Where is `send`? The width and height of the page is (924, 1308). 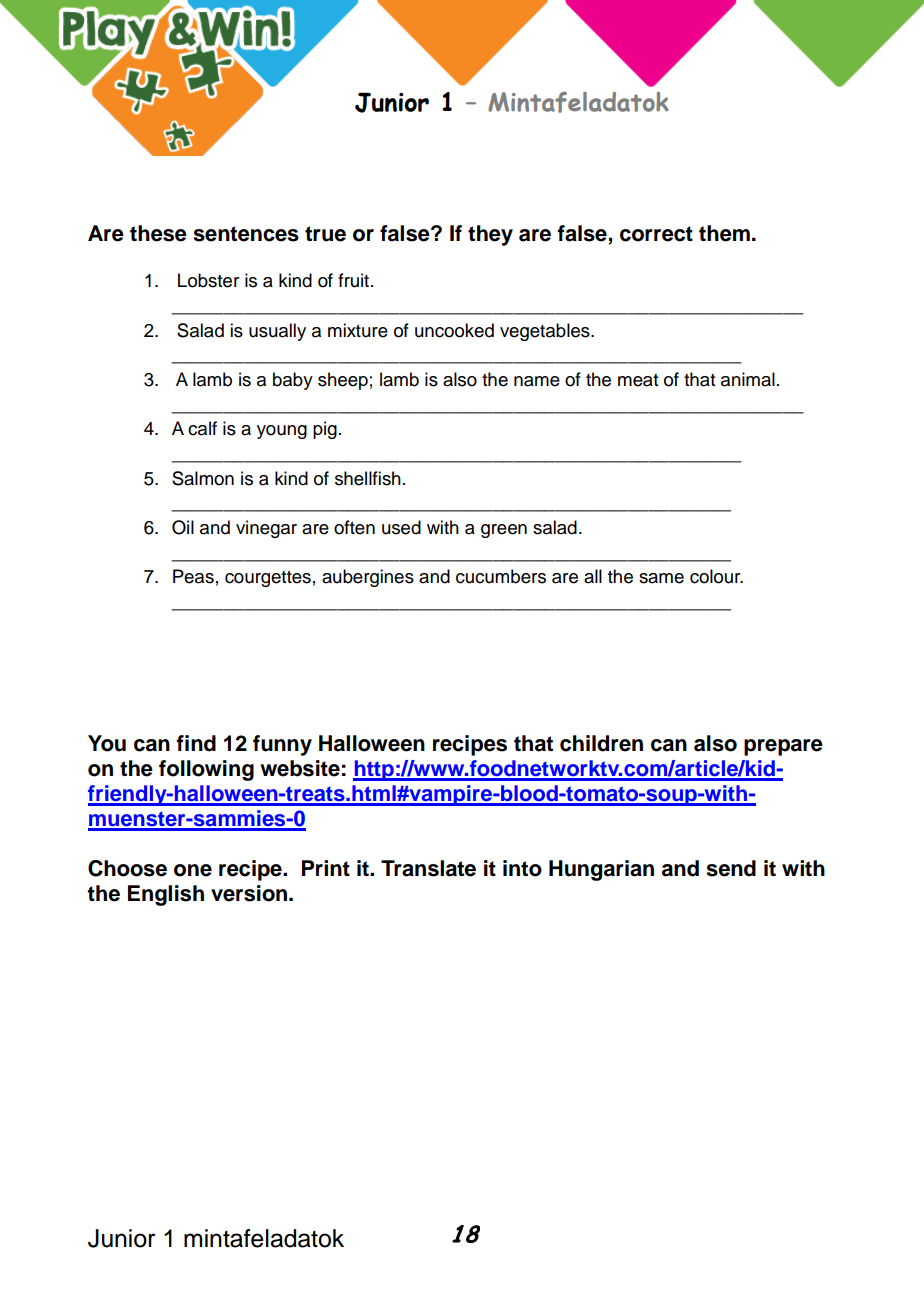 send is located at coordinates (731, 868).
